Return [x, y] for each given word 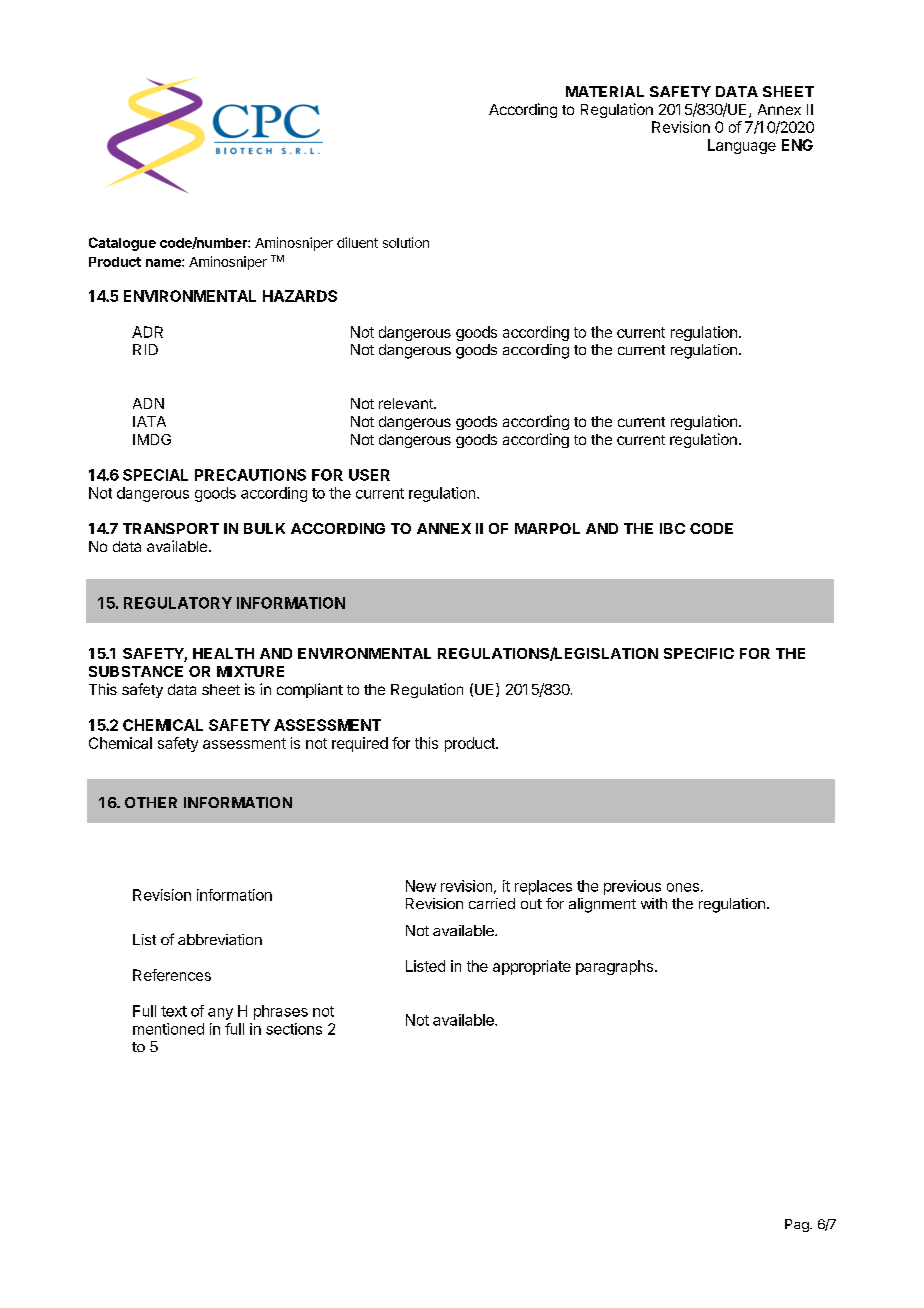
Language [742, 146]
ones [683, 887]
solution [406, 242]
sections [294, 1029]
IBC [672, 528]
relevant [407, 403]
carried [492, 903]
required [360, 744]
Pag [798, 1225]
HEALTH [223, 653]
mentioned [168, 1029]
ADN [148, 403]
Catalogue [122, 244]
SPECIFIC [699, 653]
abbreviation [220, 939]
